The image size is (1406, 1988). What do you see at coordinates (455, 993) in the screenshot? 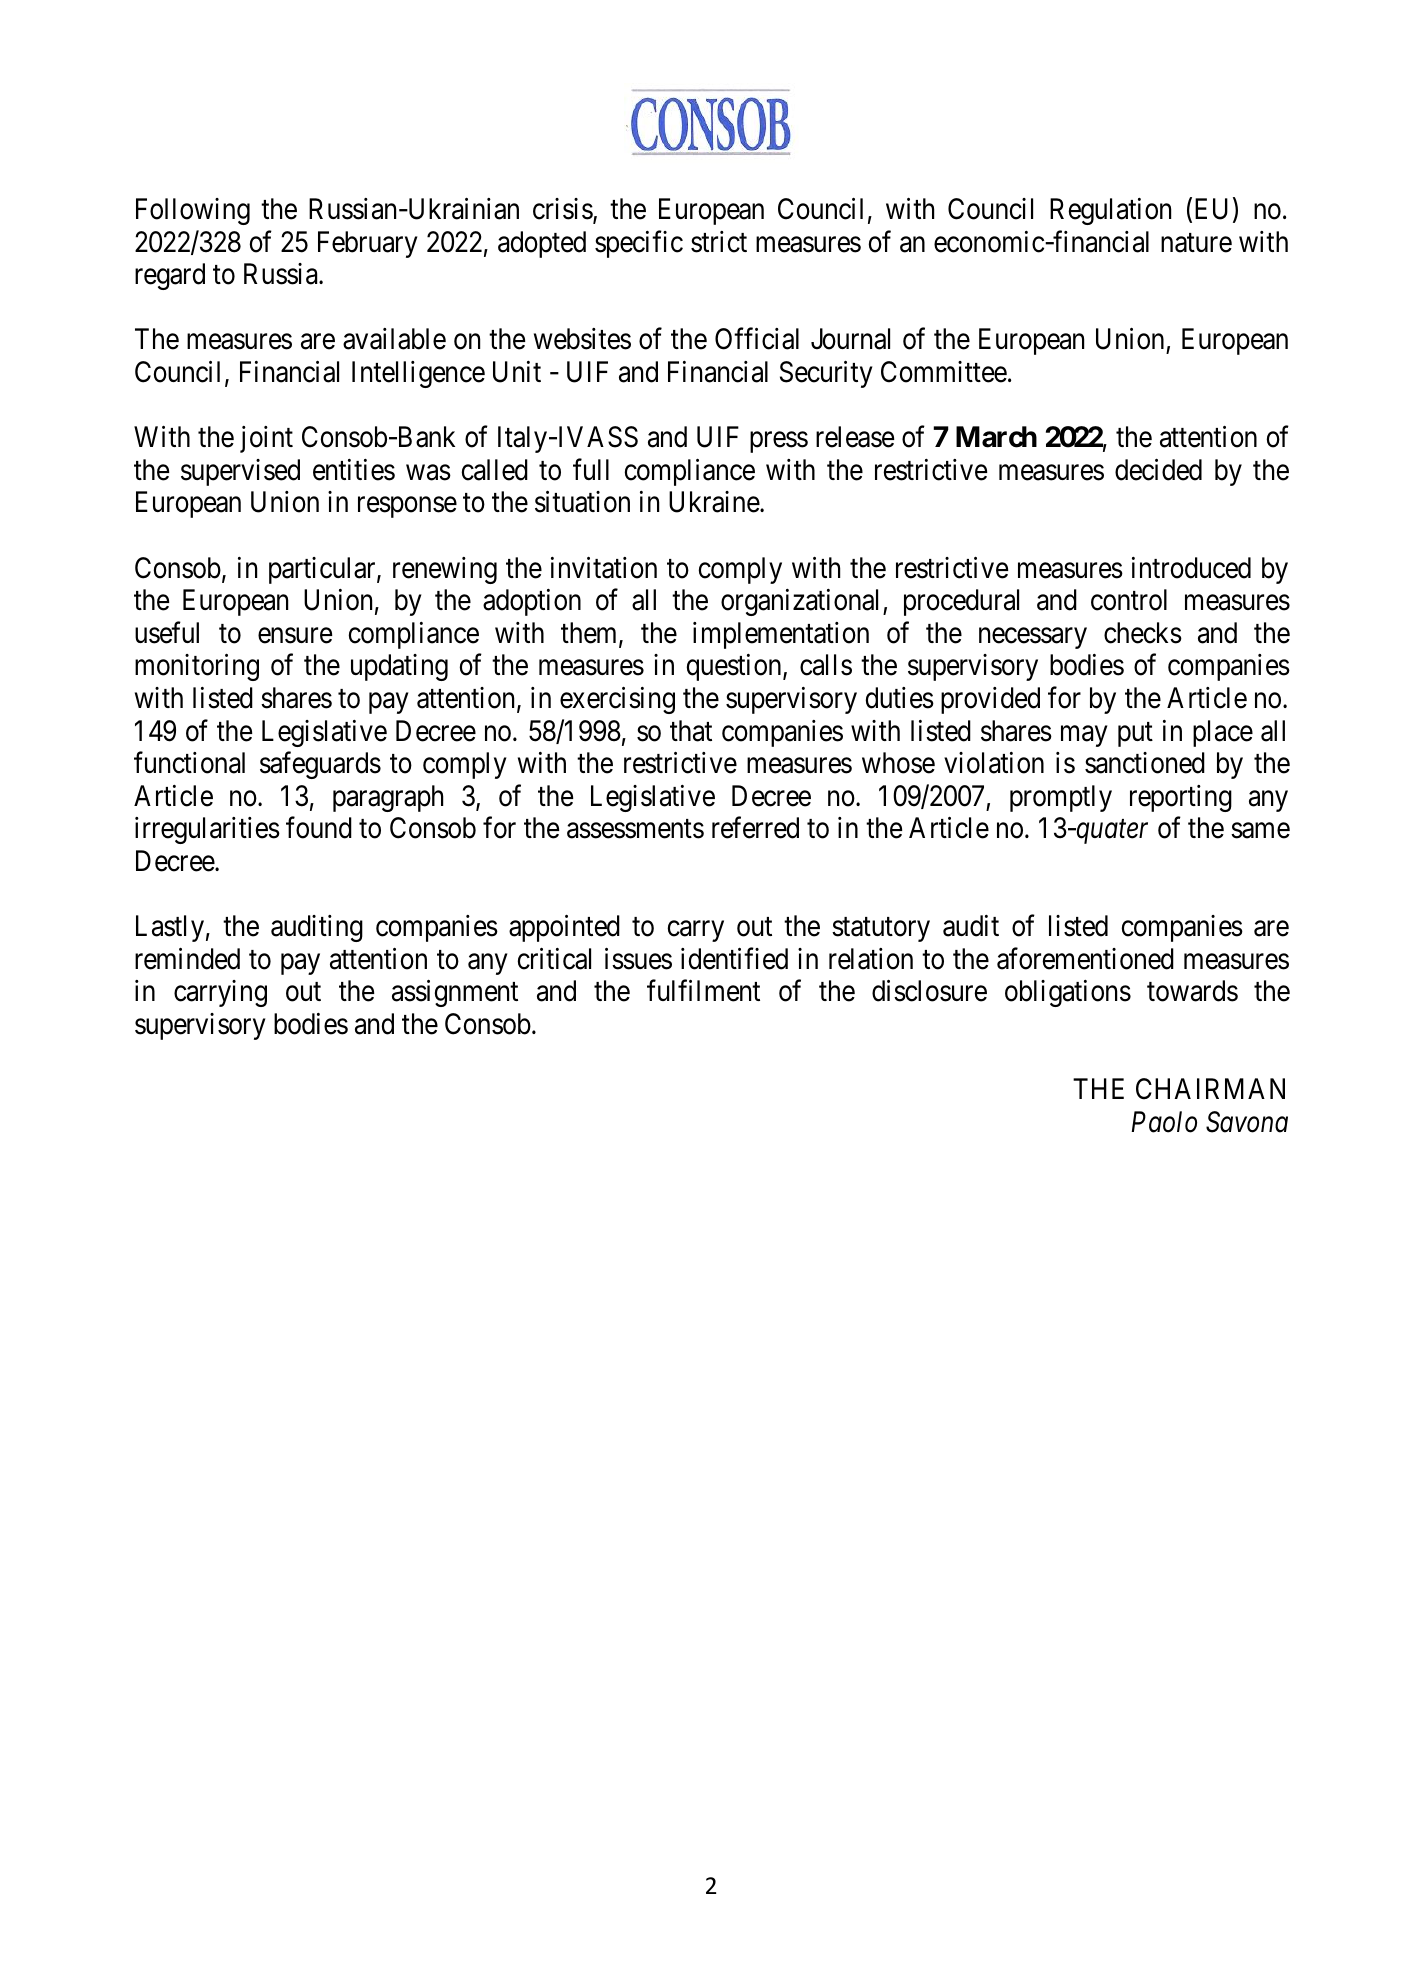
I see `assignment` at bounding box center [455, 993].
